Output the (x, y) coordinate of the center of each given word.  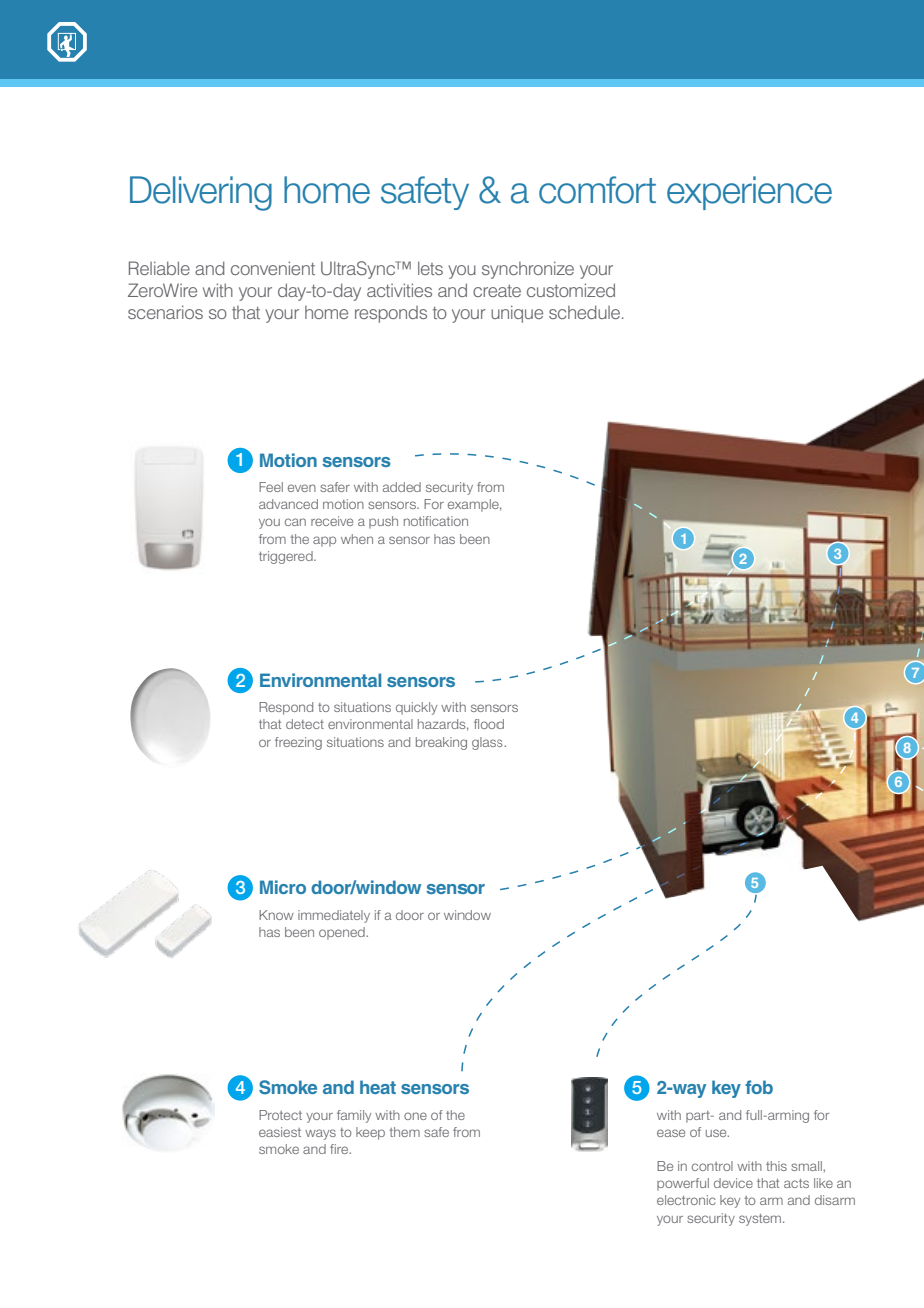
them (404, 1132)
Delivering (201, 193)
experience (749, 193)
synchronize (528, 270)
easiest (280, 1132)
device (733, 1183)
